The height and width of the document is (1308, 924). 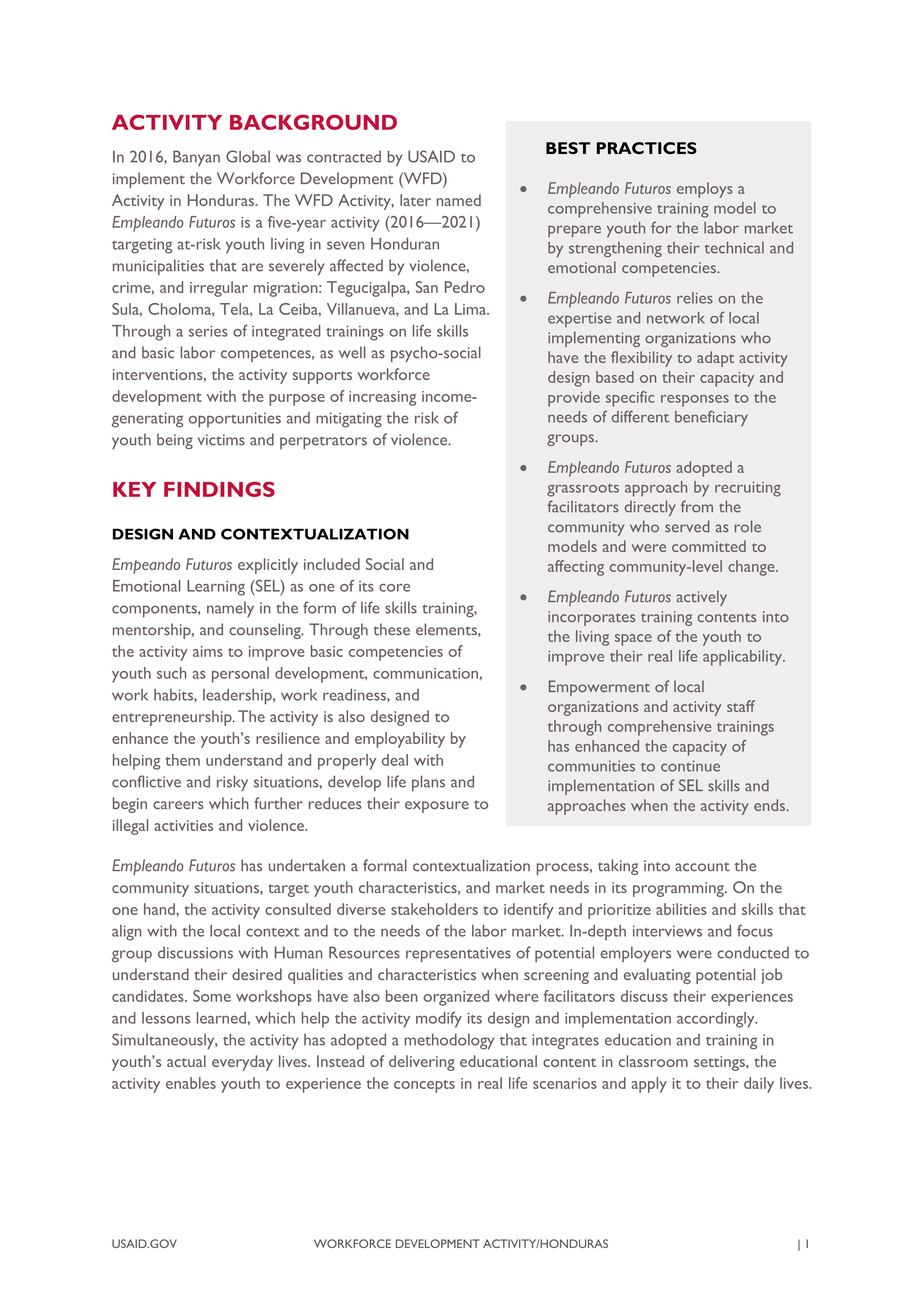 What do you see at coordinates (711, 418) in the document?
I see `beneficiary` at bounding box center [711, 418].
